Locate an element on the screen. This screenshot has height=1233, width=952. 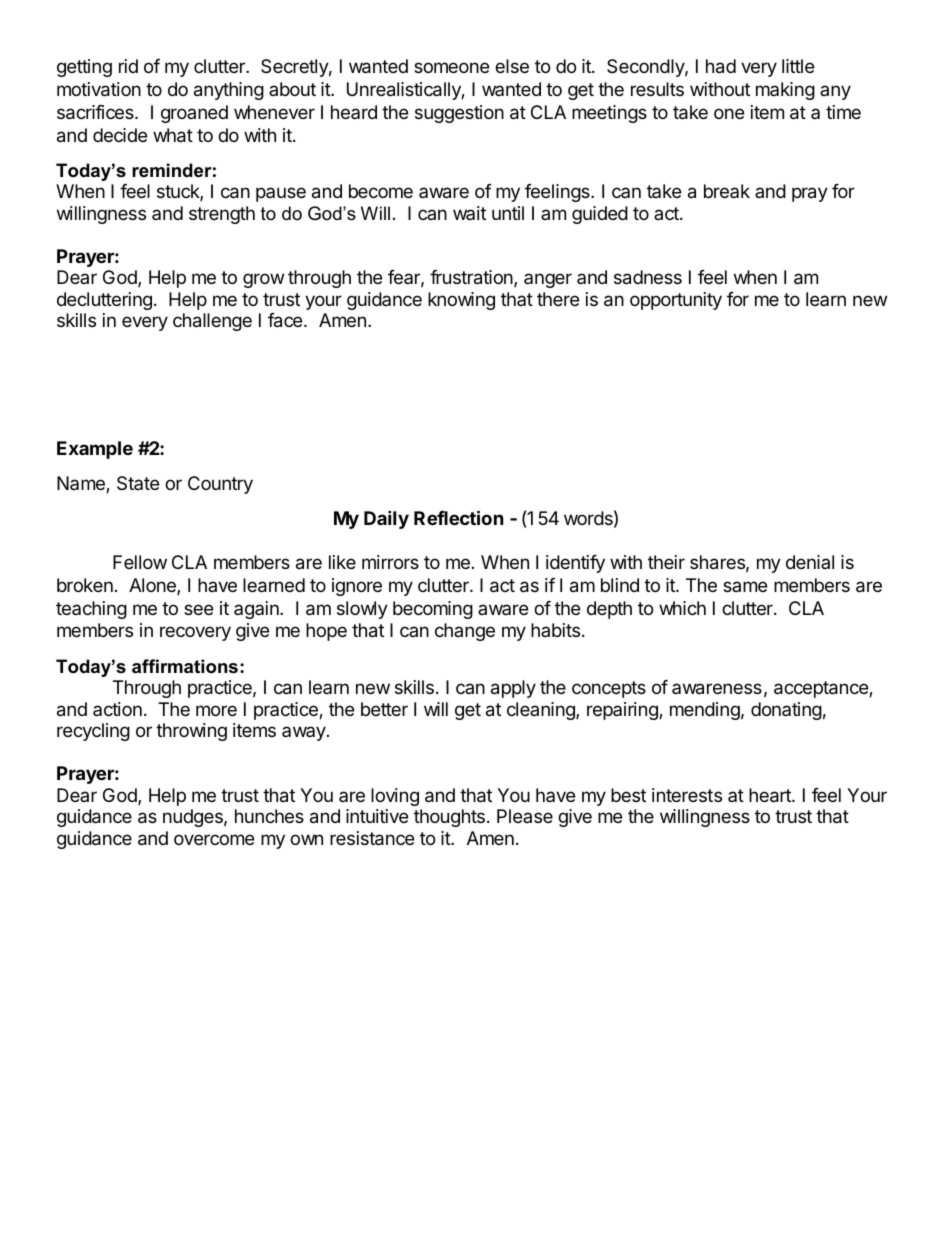
overcome is located at coordinates (214, 839).
